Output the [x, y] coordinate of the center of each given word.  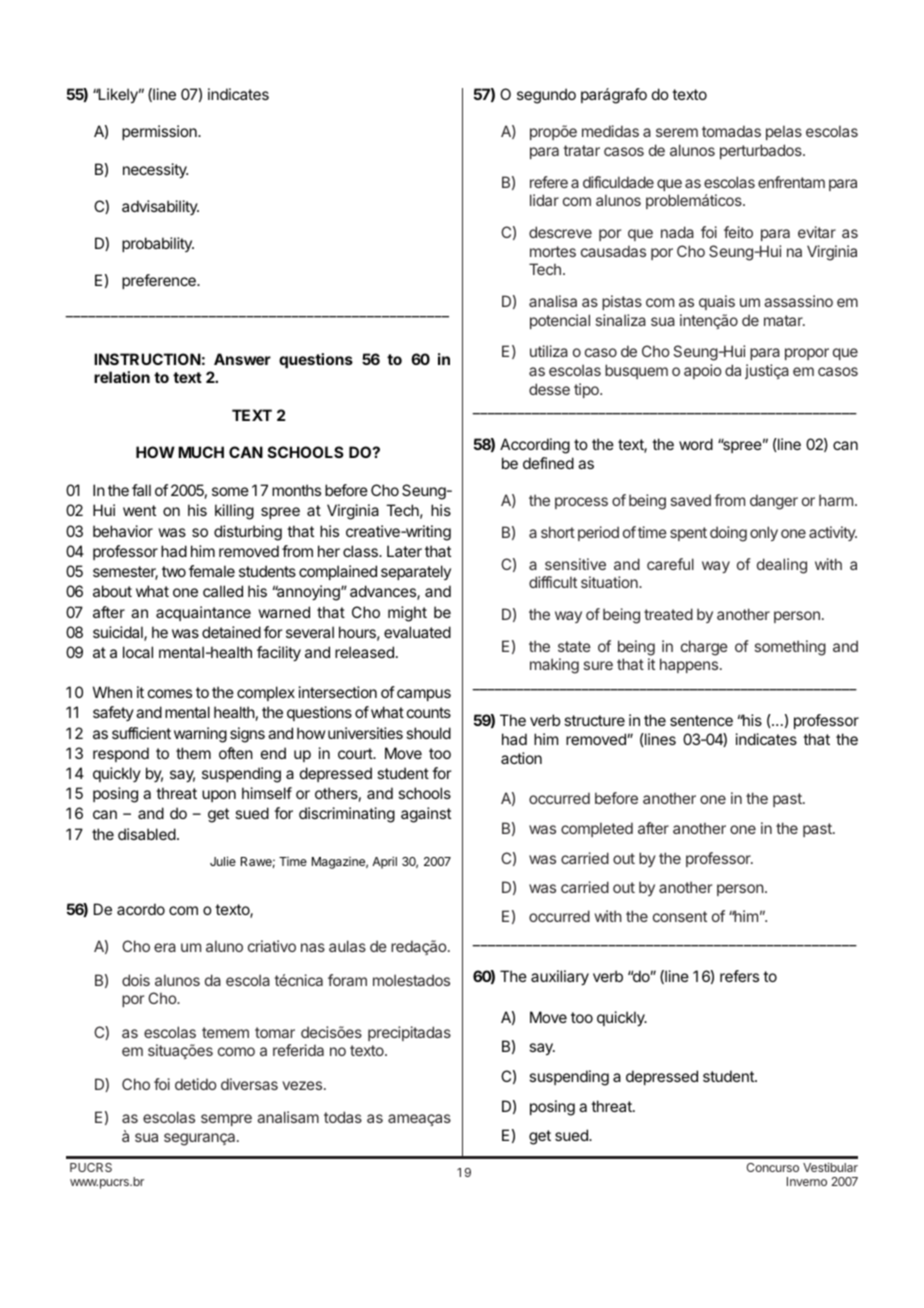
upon [219, 796]
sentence [701, 720]
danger [774, 502]
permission [160, 132]
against [426, 815]
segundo [546, 96]
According [535, 446]
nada [677, 232]
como [236, 1051]
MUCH [201, 452]
